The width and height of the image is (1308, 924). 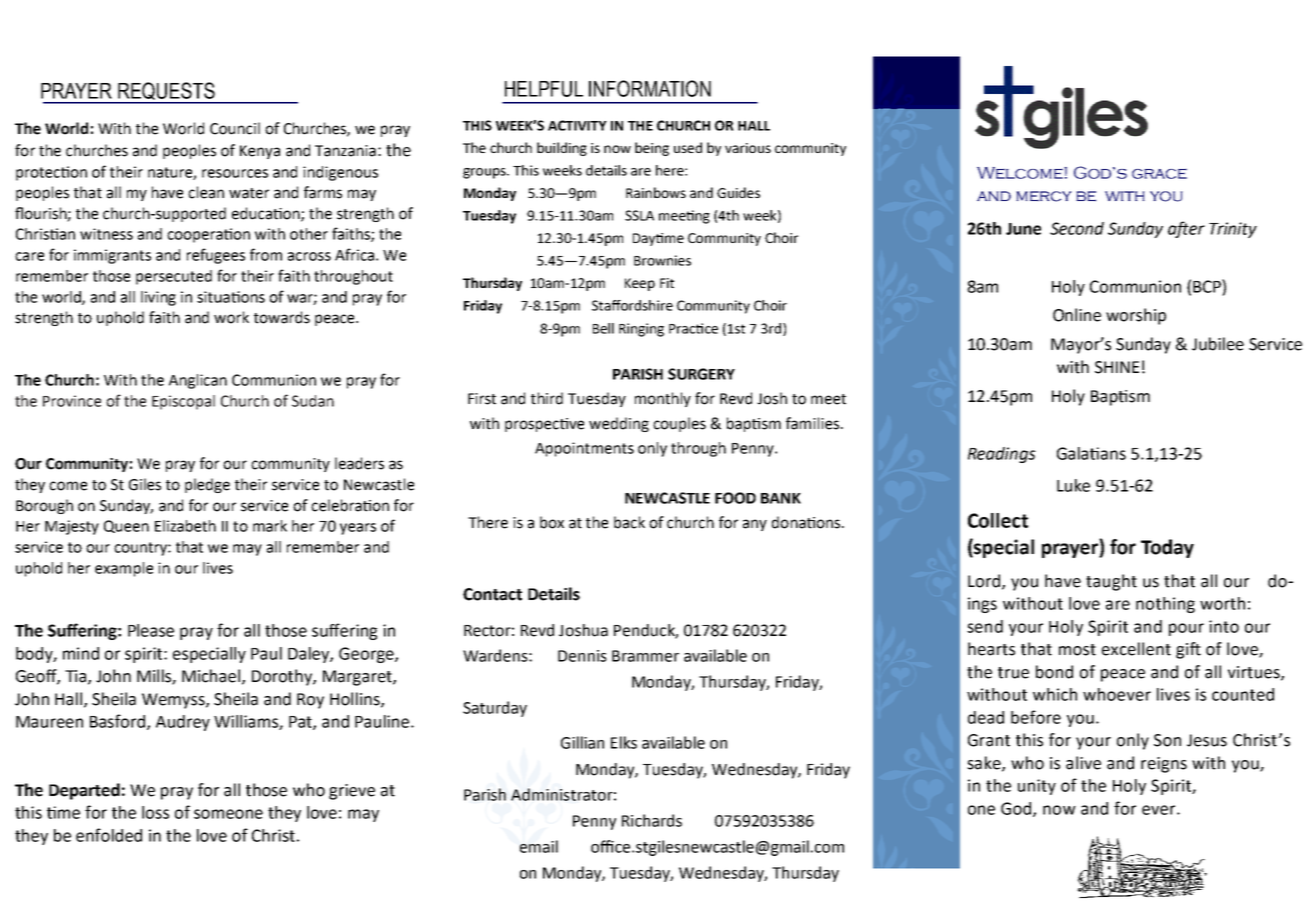 What do you see at coordinates (650, 88) in the image?
I see `INFORMATION` at bounding box center [650, 88].
